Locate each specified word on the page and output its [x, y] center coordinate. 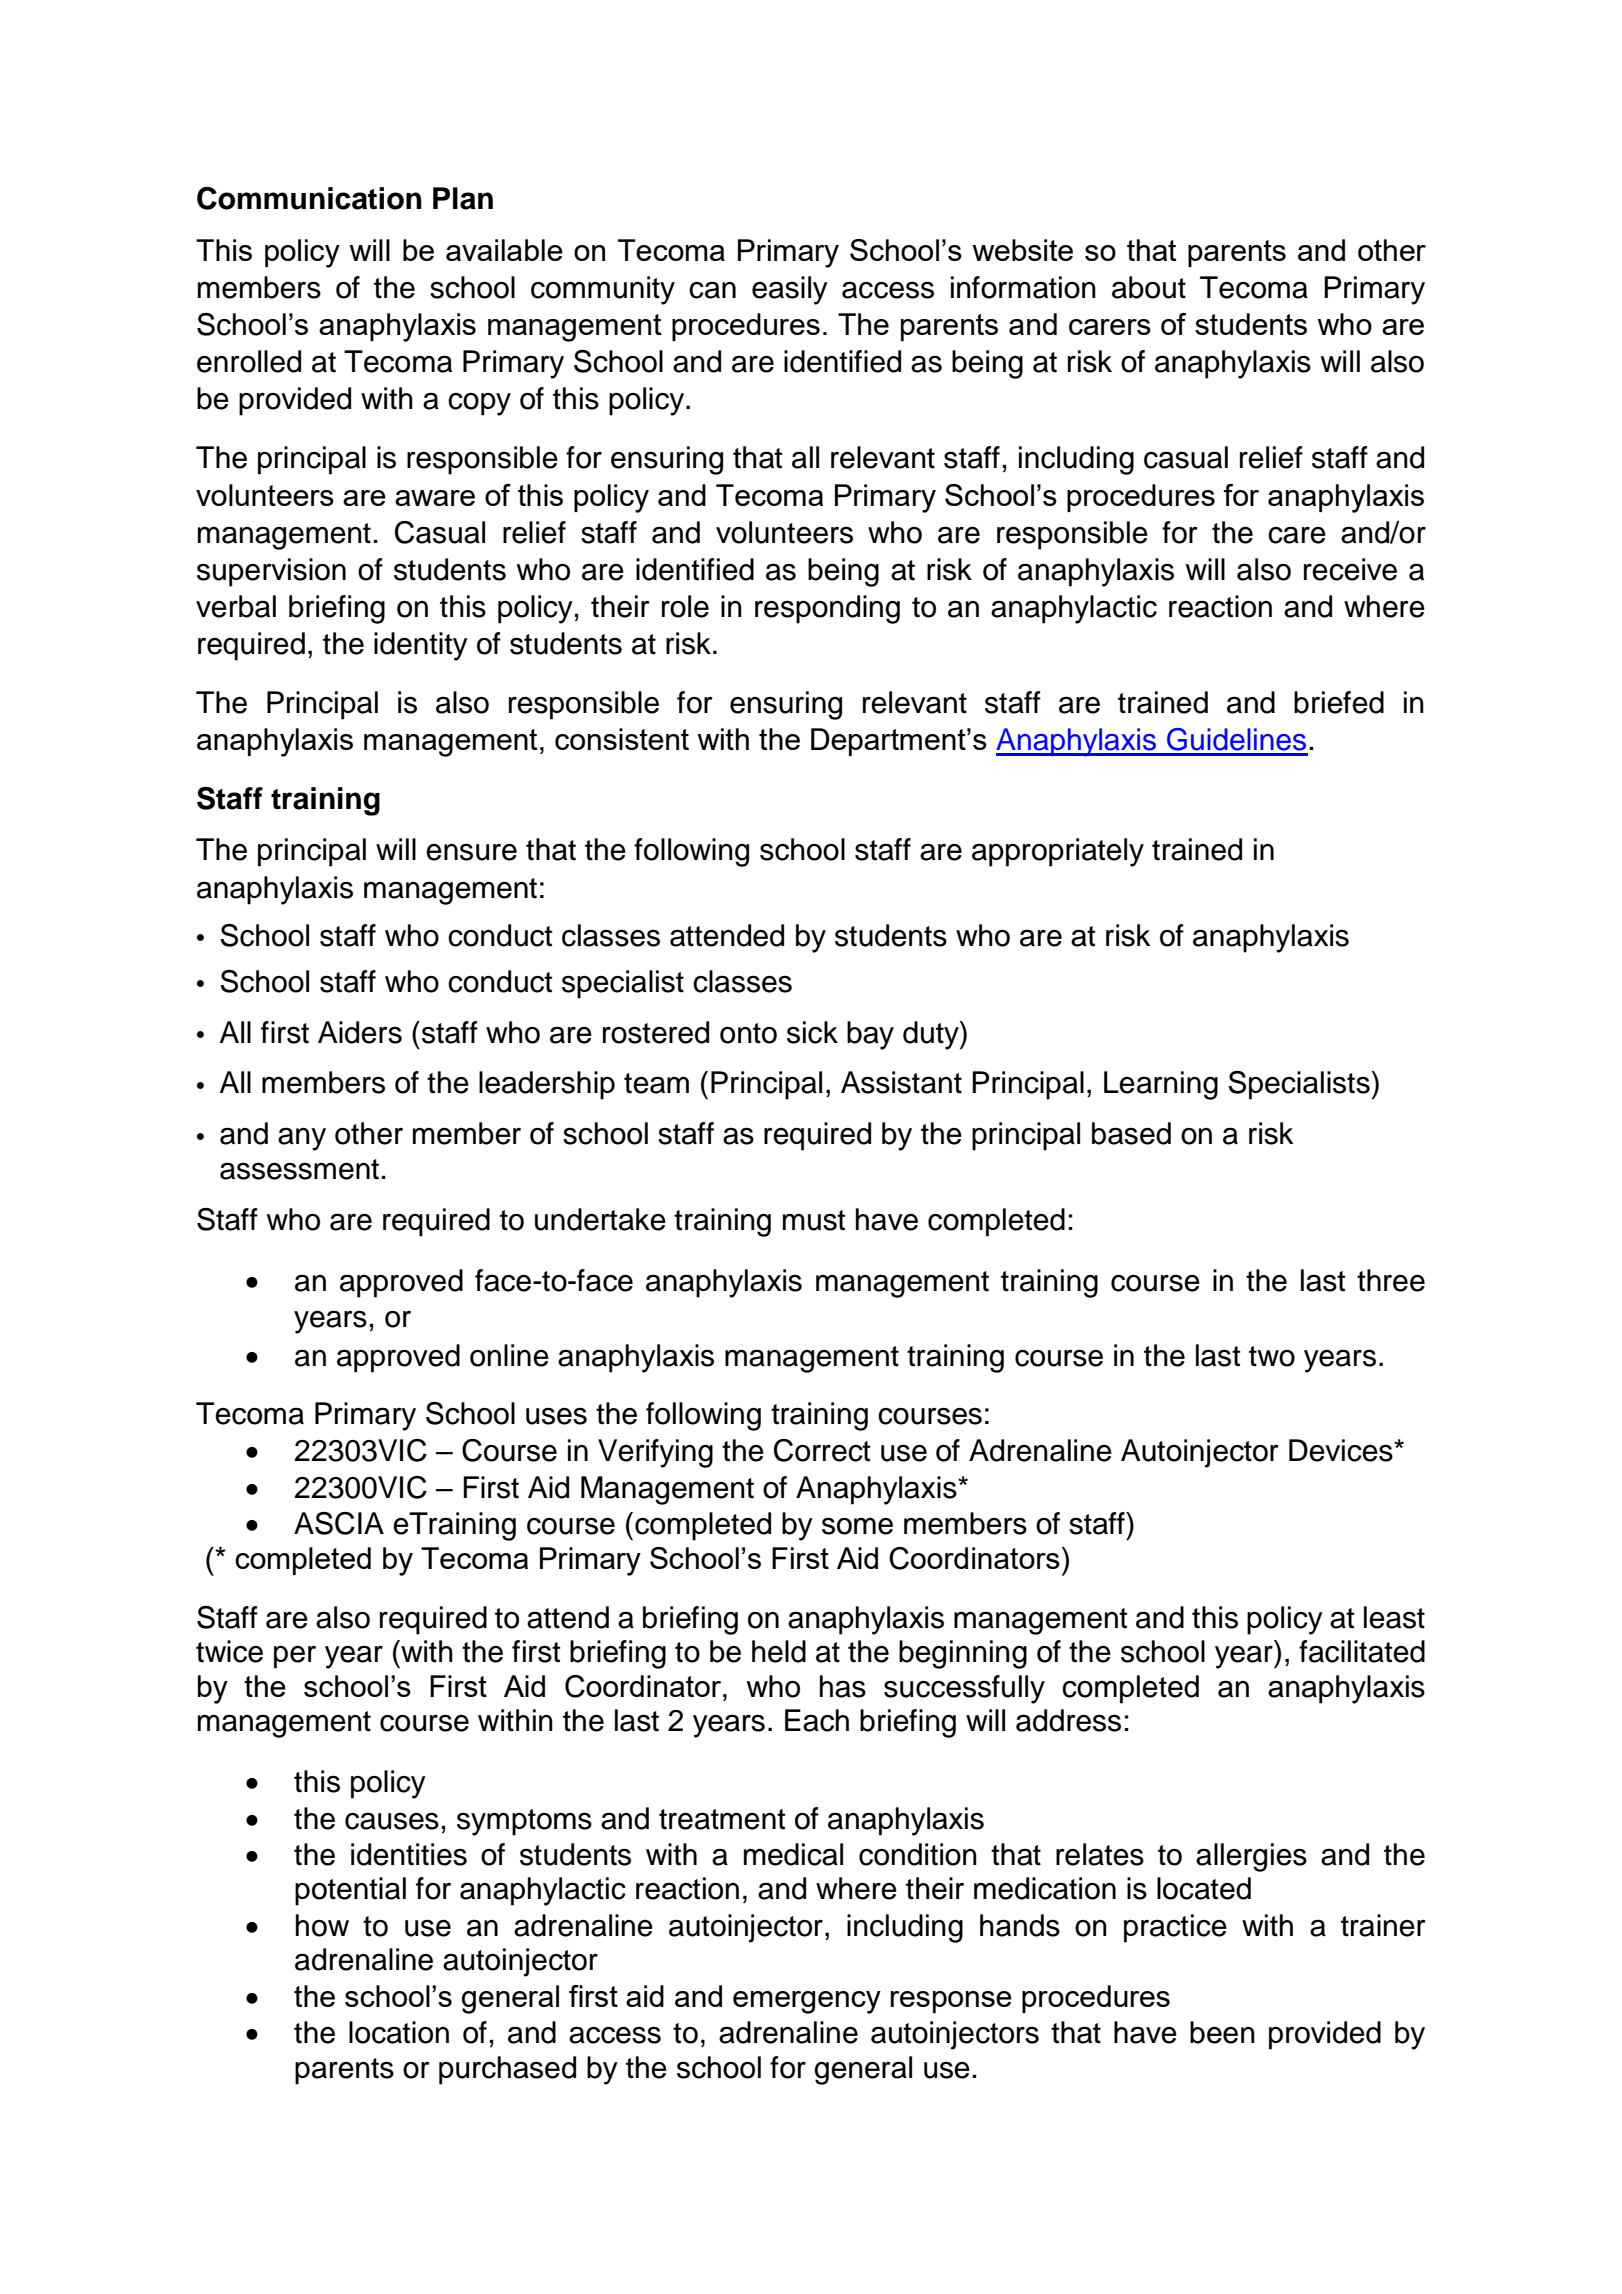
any [302, 1139]
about [1149, 287]
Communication [309, 198]
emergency [807, 2002]
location [399, 2032]
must [814, 1220]
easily [790, 290]
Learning [1161, 1085]
